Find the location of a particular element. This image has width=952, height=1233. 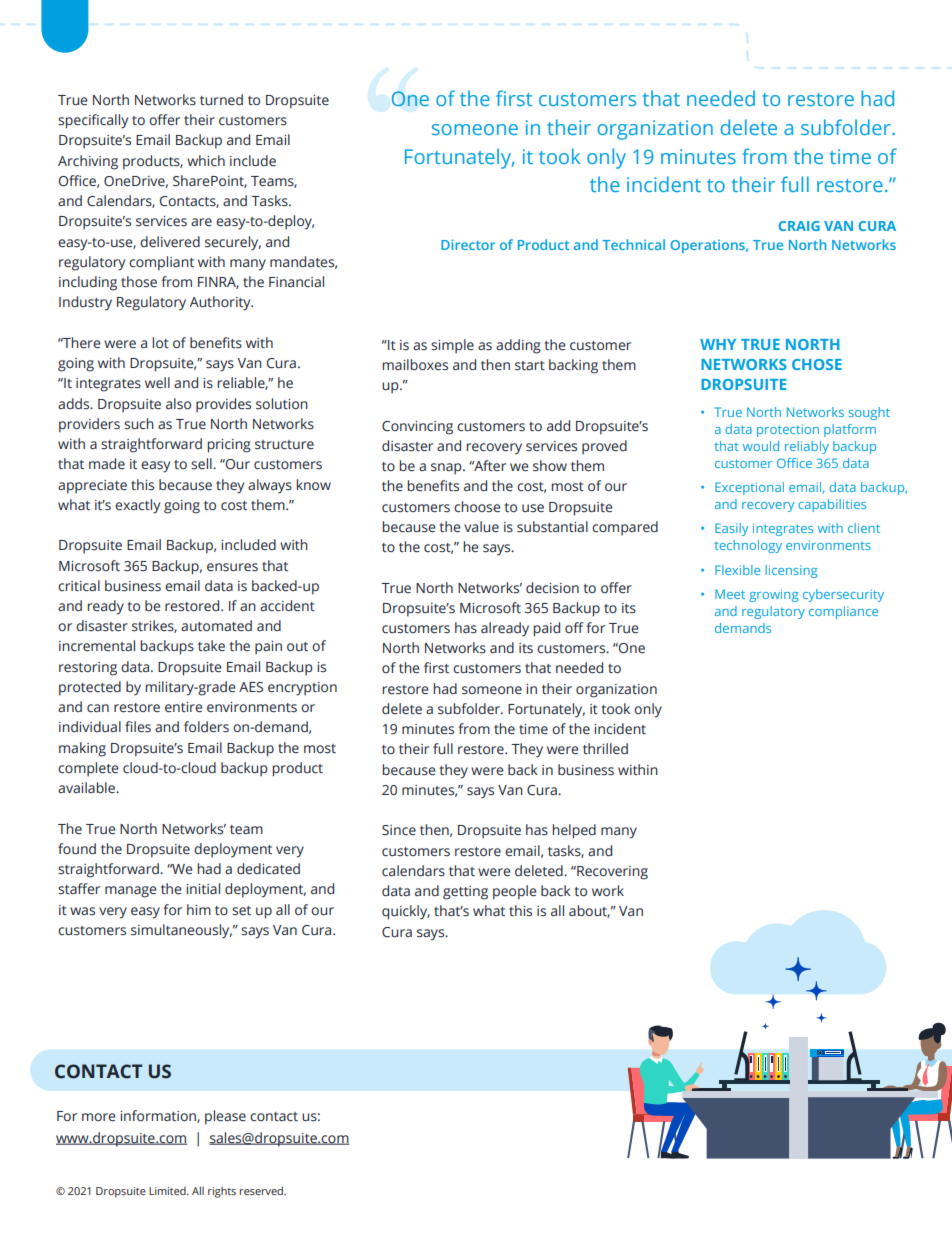

Director is located at coordinates (468, 244).
